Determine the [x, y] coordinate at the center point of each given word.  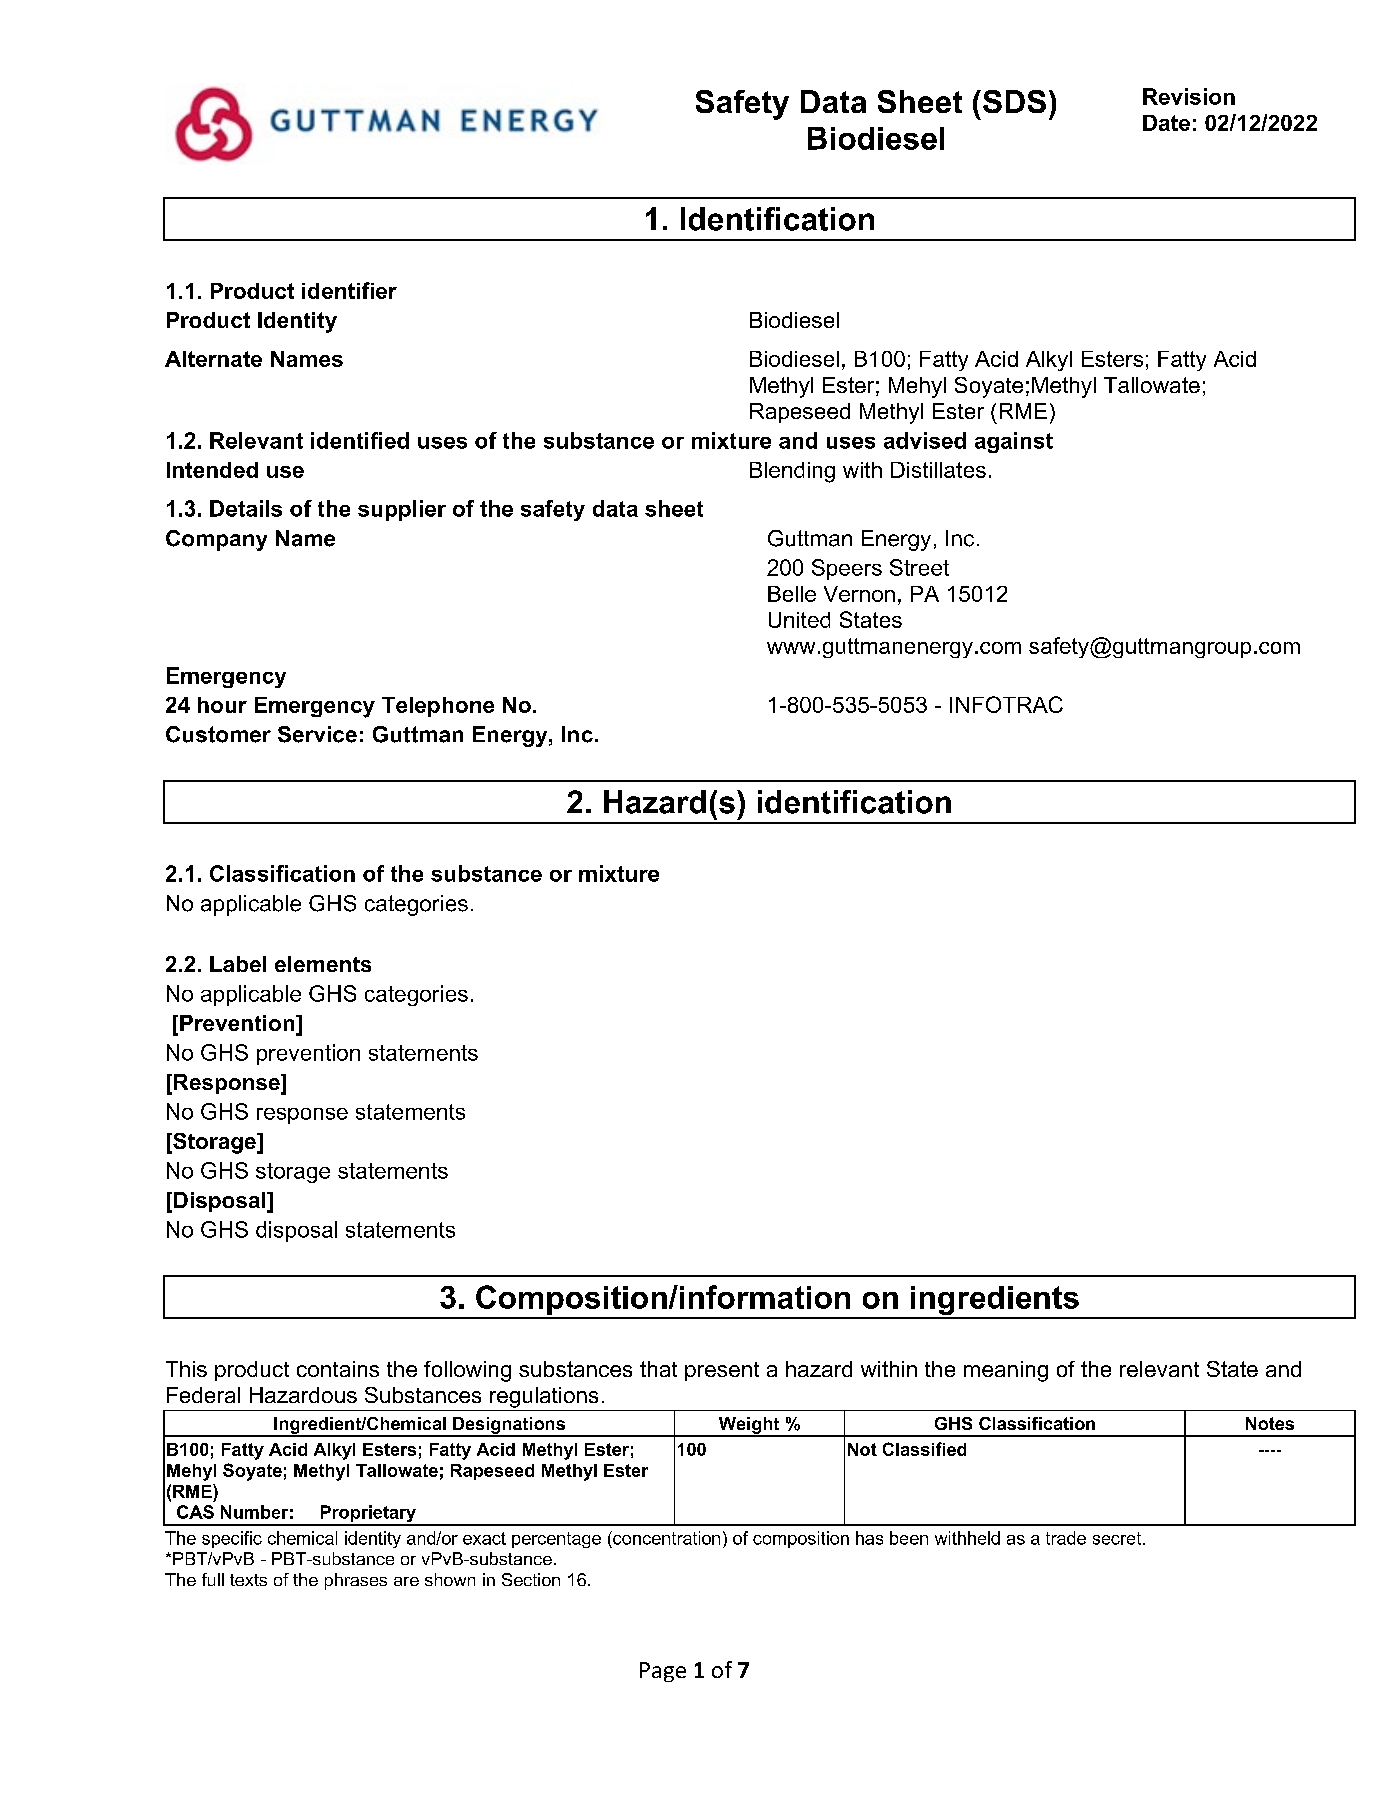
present [722, 1371]
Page [663, 1672]
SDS [1014, 101]
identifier [349, 290]
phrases [356, 1581]
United [799, 620]
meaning [1006, 1371]
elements [323, 964]
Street [919, 567]
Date [1166, 123]
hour [222, 705]
